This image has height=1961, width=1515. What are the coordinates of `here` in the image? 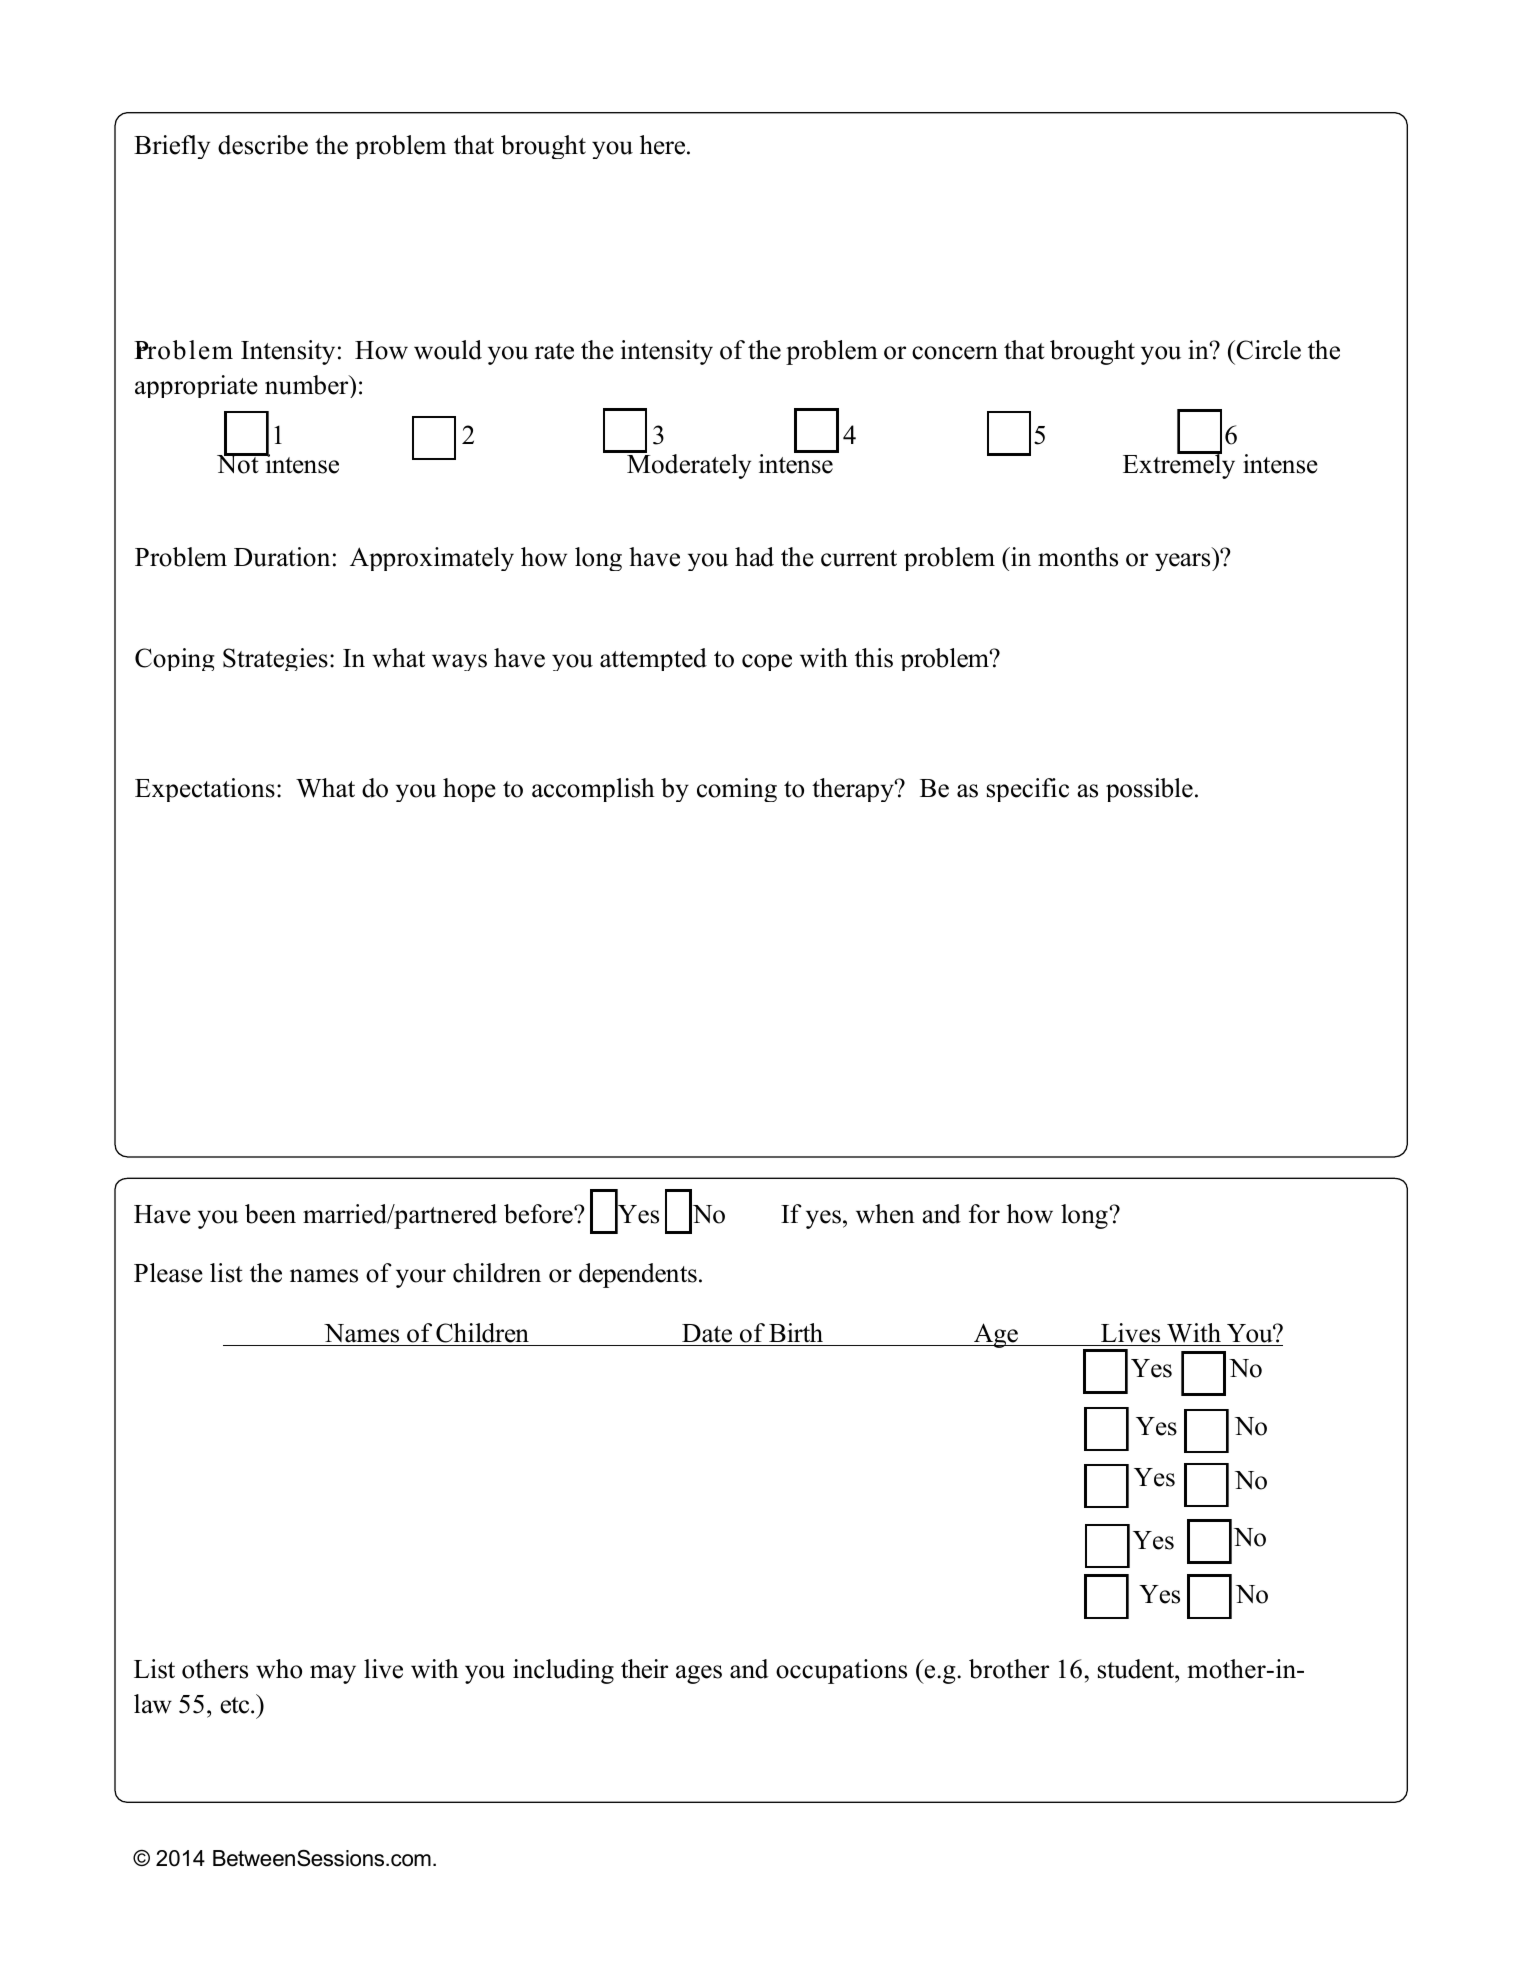 It's located at (664, 145).
